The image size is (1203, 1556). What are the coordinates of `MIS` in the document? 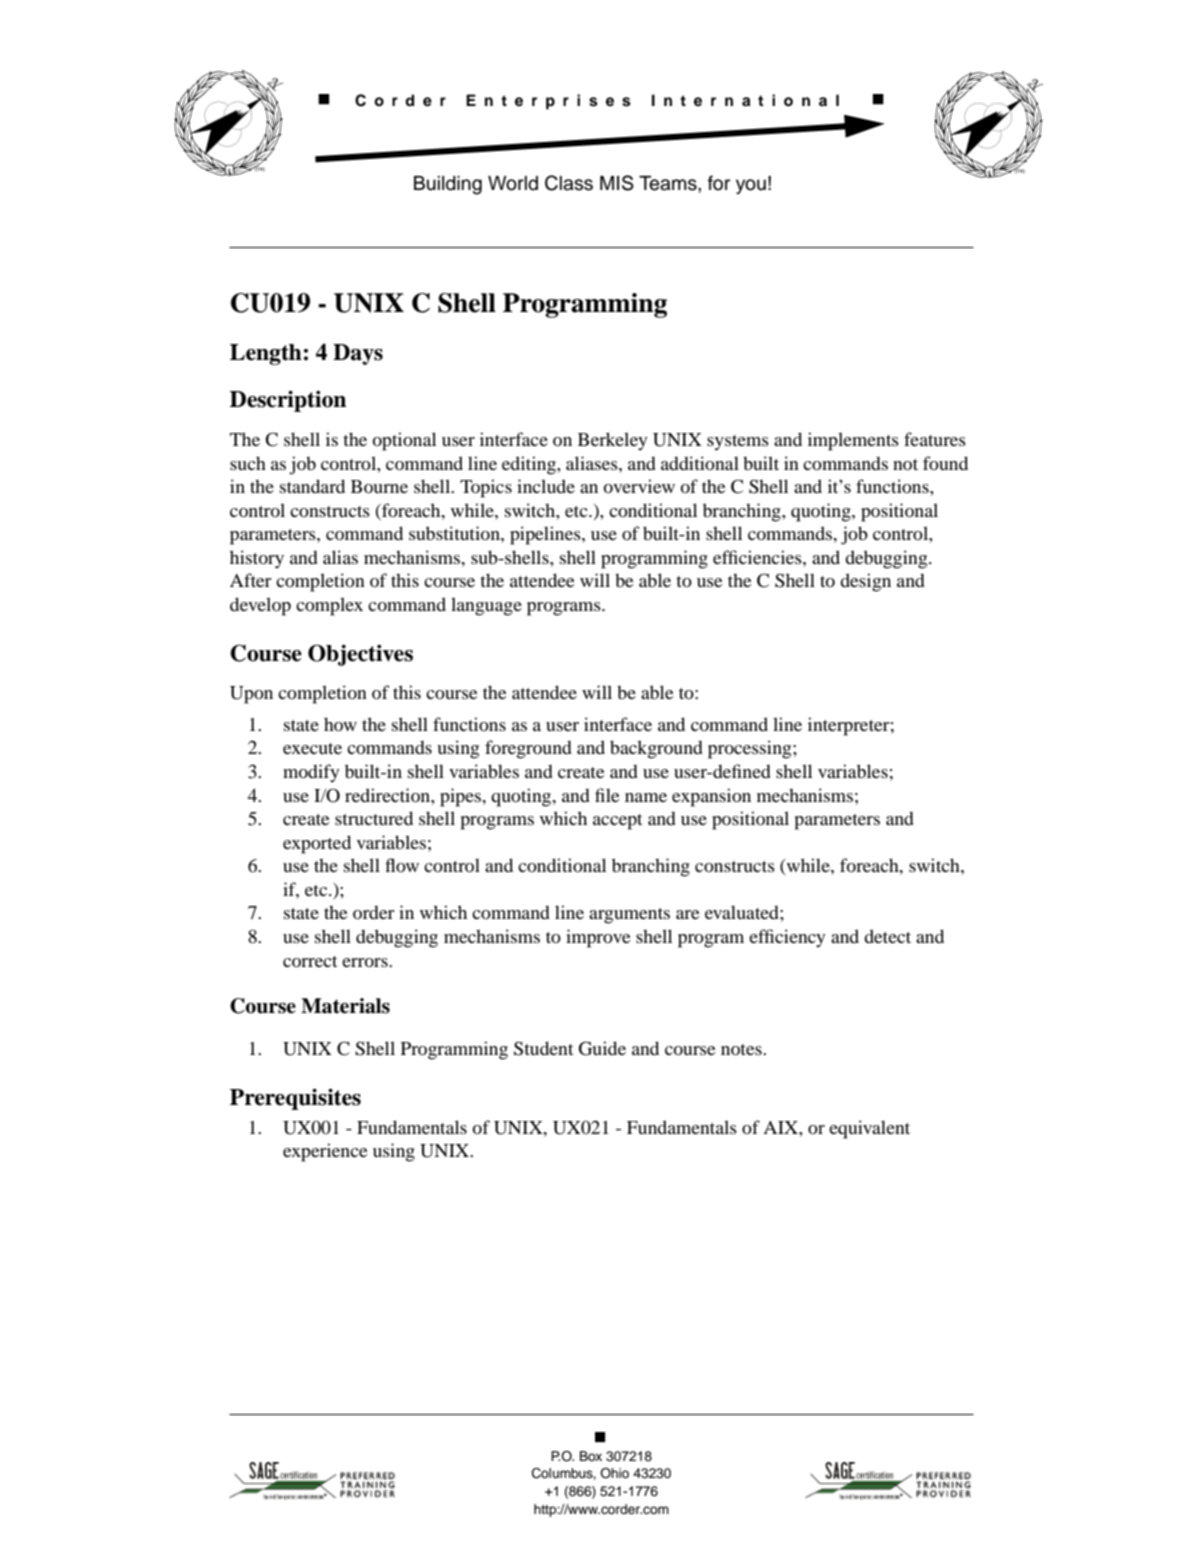 It's located at (617, 183).
